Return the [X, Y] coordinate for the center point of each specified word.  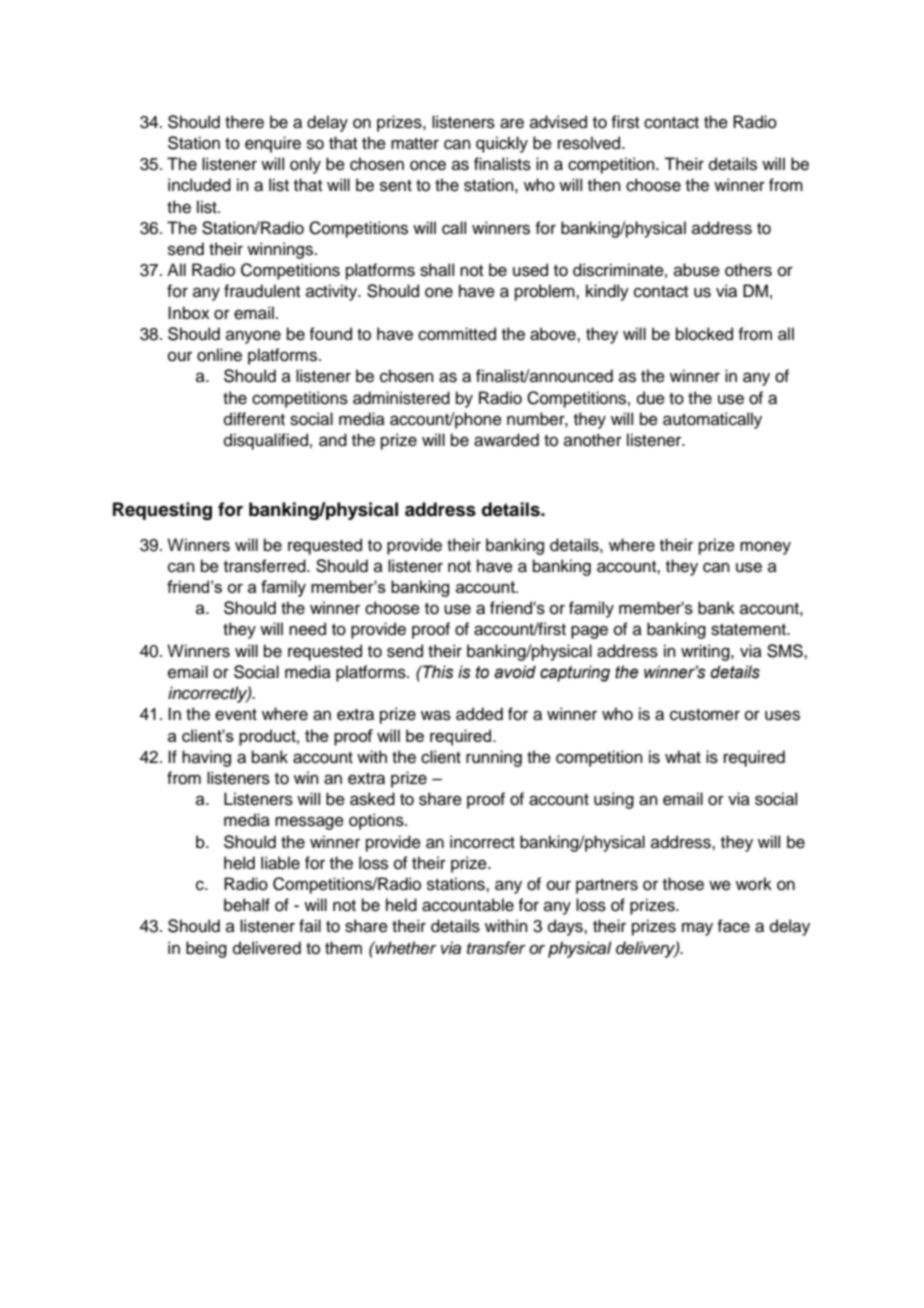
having [206, 758]
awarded [506, 440]
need [307, 629]
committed [457, 334]
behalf [247, 905]
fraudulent [262, 291]
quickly [502, 144]
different [254, 419]
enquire [273, 144]
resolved [590, 143]
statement [749, 630]
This [437, 672]
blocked [704, 334]
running [494, 758]
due [651, 398]
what [683, 757]
